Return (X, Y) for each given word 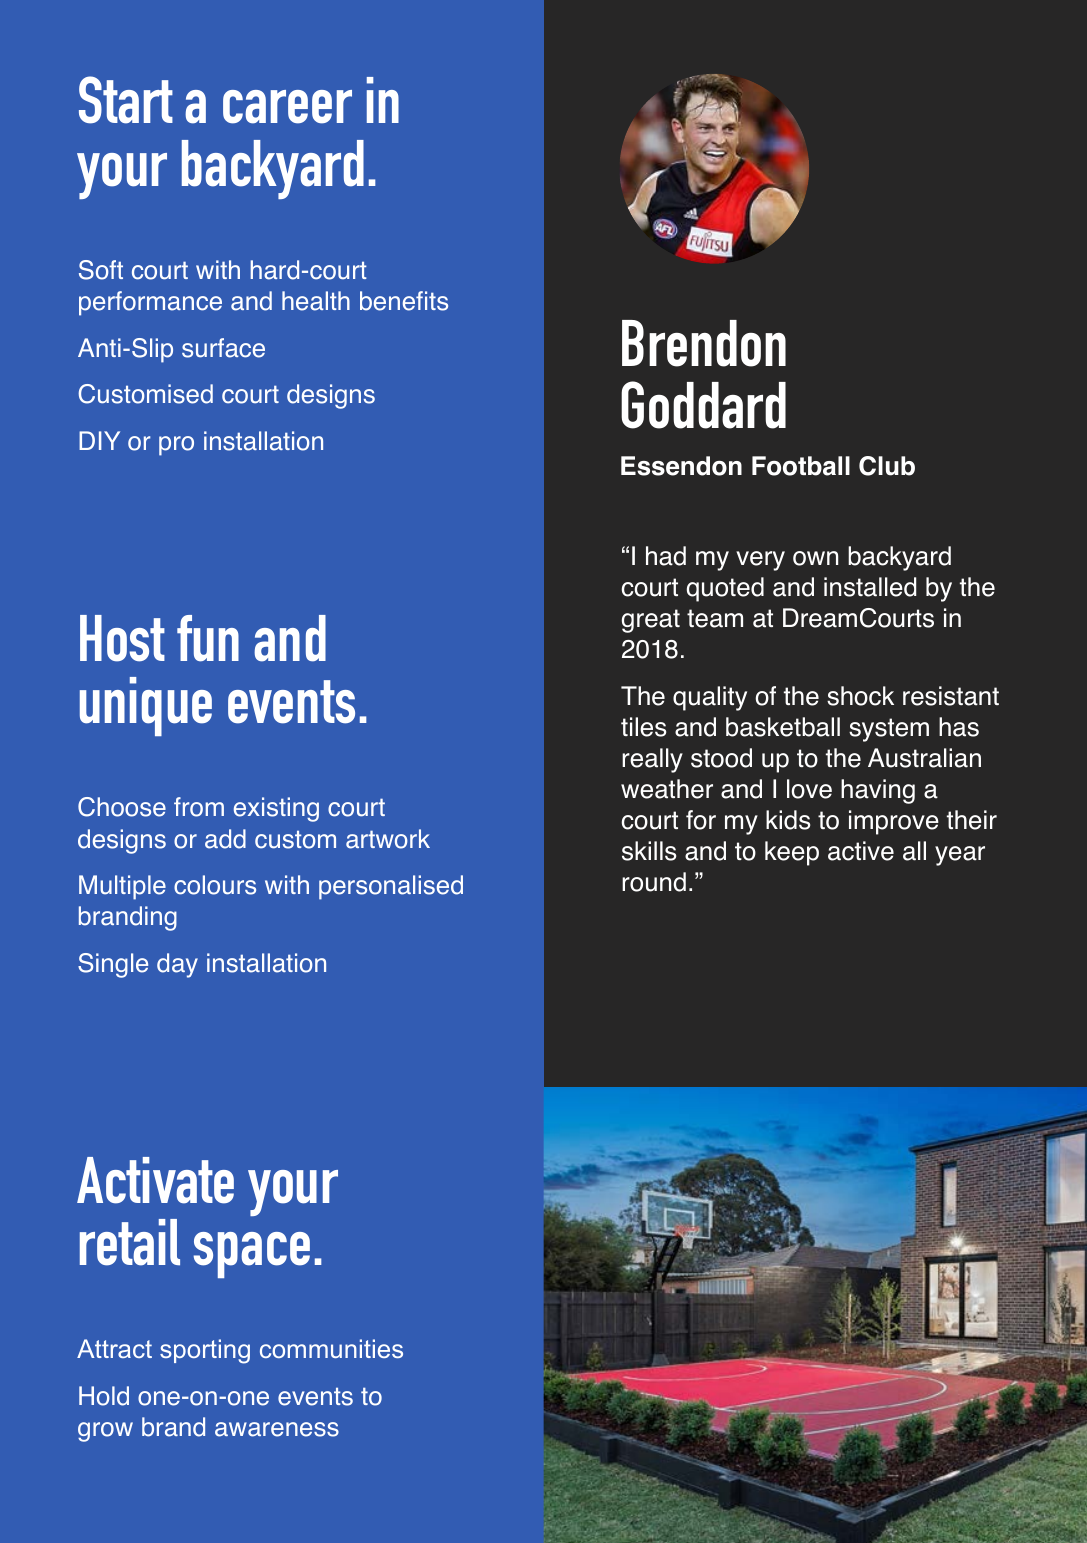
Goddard (703, 405)
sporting (205, 1351)
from (199, 807)
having (878, 791)
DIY (99, 440)
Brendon (704, 343)
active (861, 851)
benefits (404, 301)
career (287, 107)
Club (887, 466)
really (652, 760)
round (654, 882)
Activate (155, 1180)
